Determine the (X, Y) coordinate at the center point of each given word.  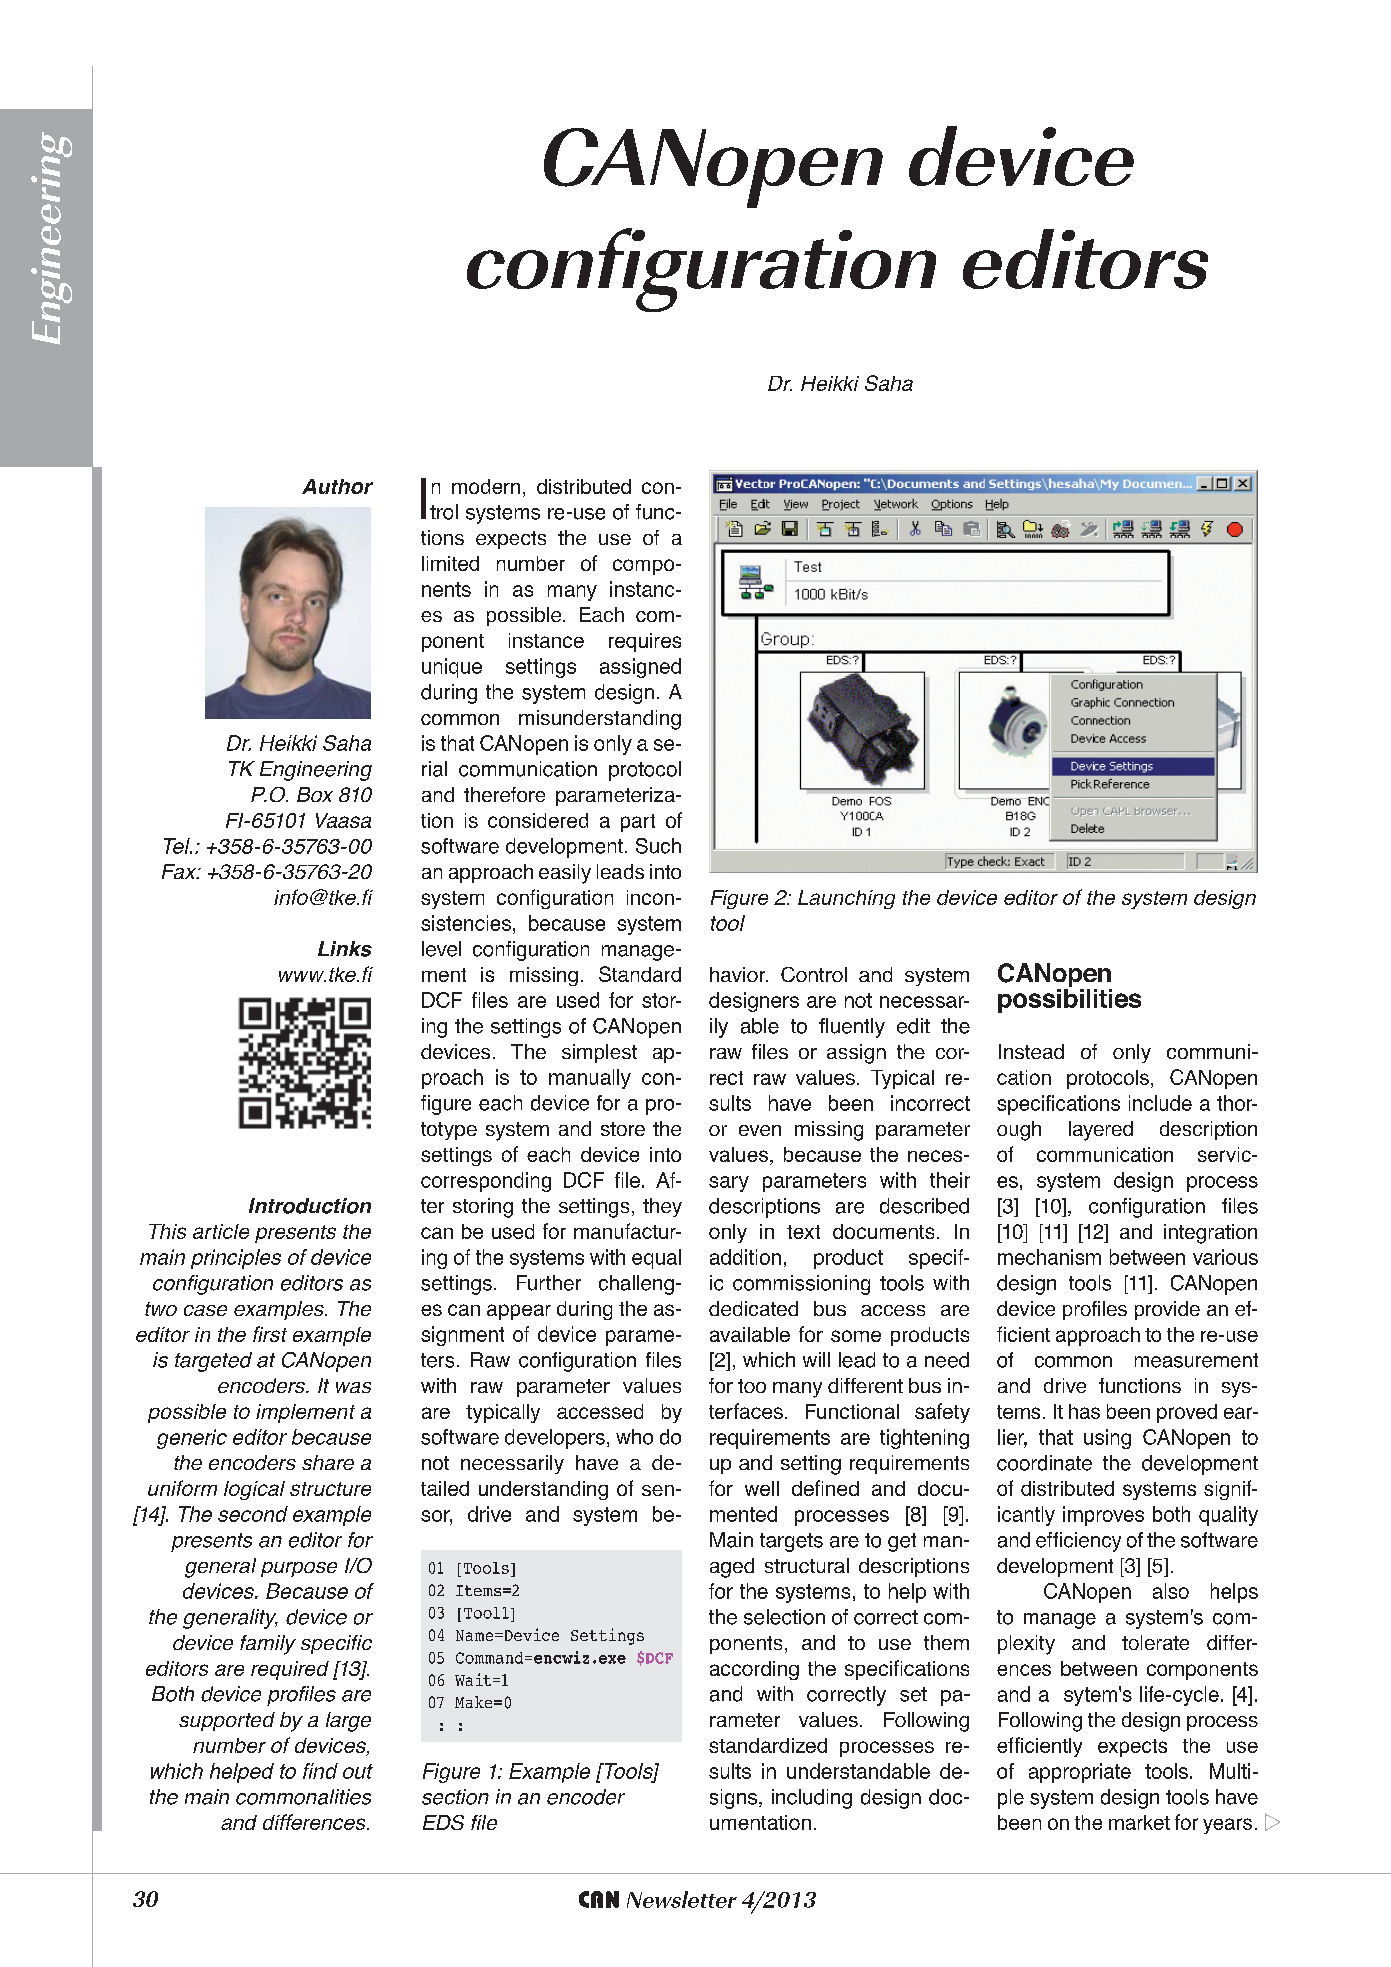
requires (645, 642)
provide (1167, 1310)
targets (791, 1542)
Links (345, 949)
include (1160, 1103)
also (1171, 1591)
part (638, 823)
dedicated (753, 1308)
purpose (299, 1569)
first (270, 1334)
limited (450, 563)
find (320, 1771)
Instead (1031, 1051)
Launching (846, 899)
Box (315, 794)
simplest (599, 1053)
